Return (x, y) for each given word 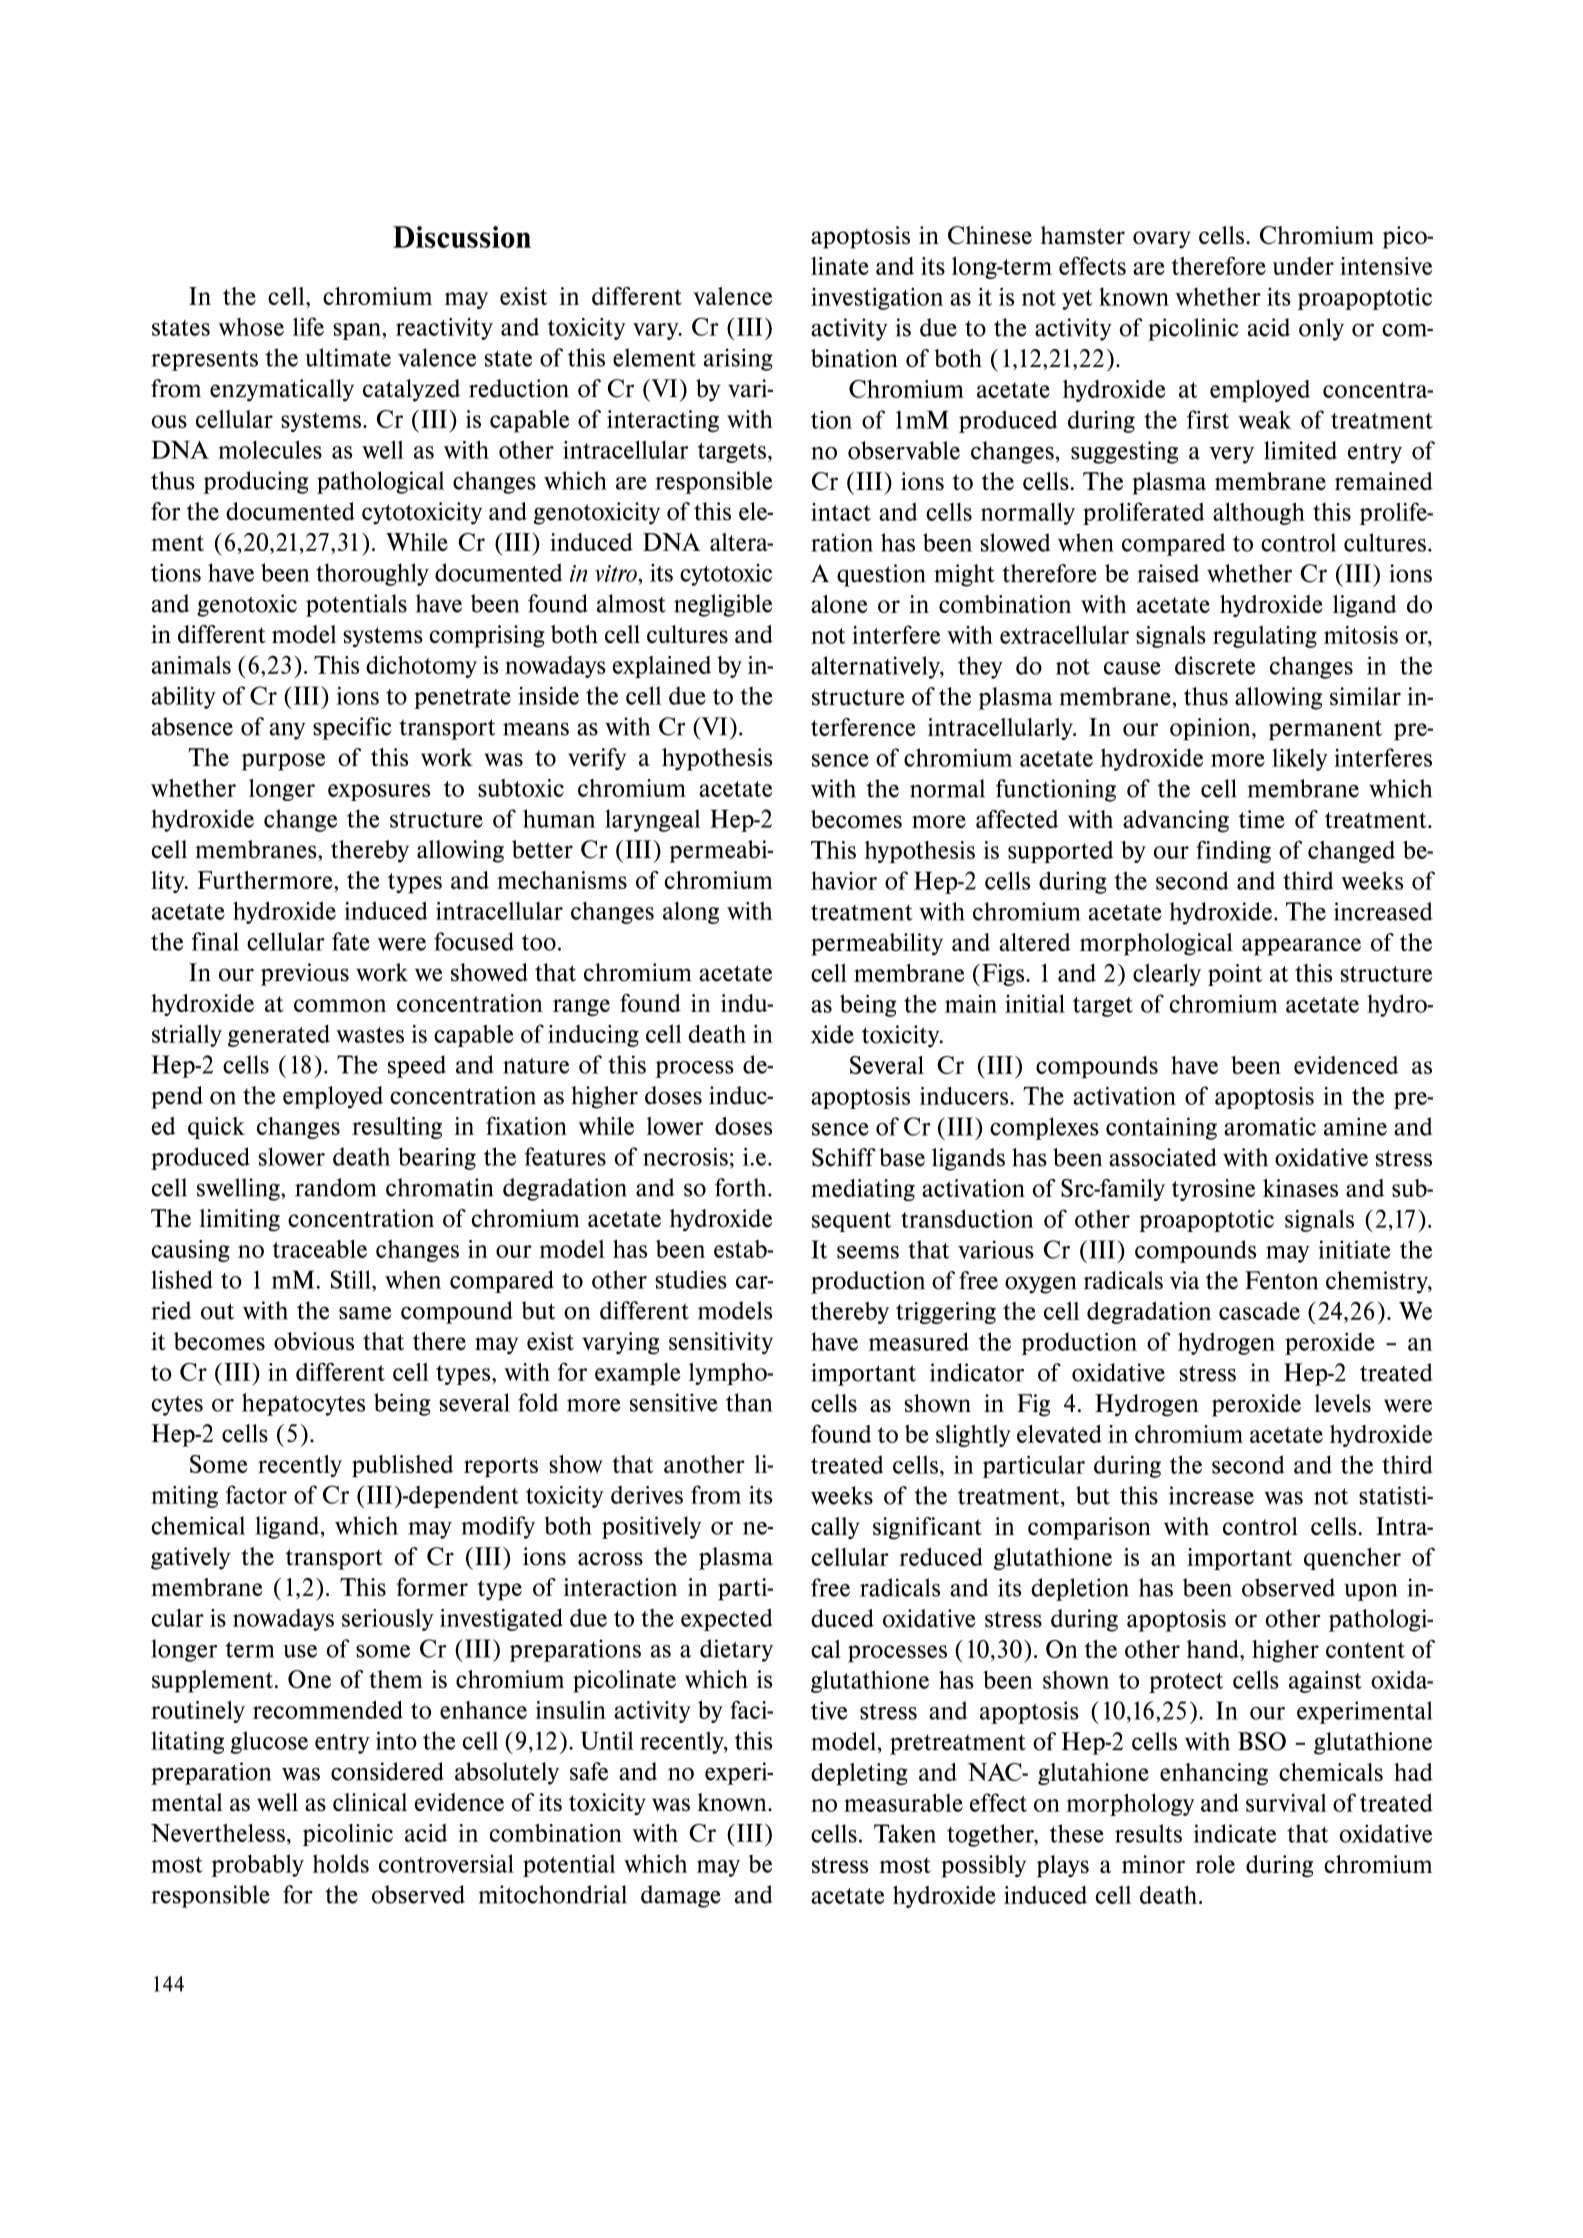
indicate (1235, 1833)
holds (340, 1863)
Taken (905, 1833)
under (1303, 266)
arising (738, 359)
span (358, 331)
